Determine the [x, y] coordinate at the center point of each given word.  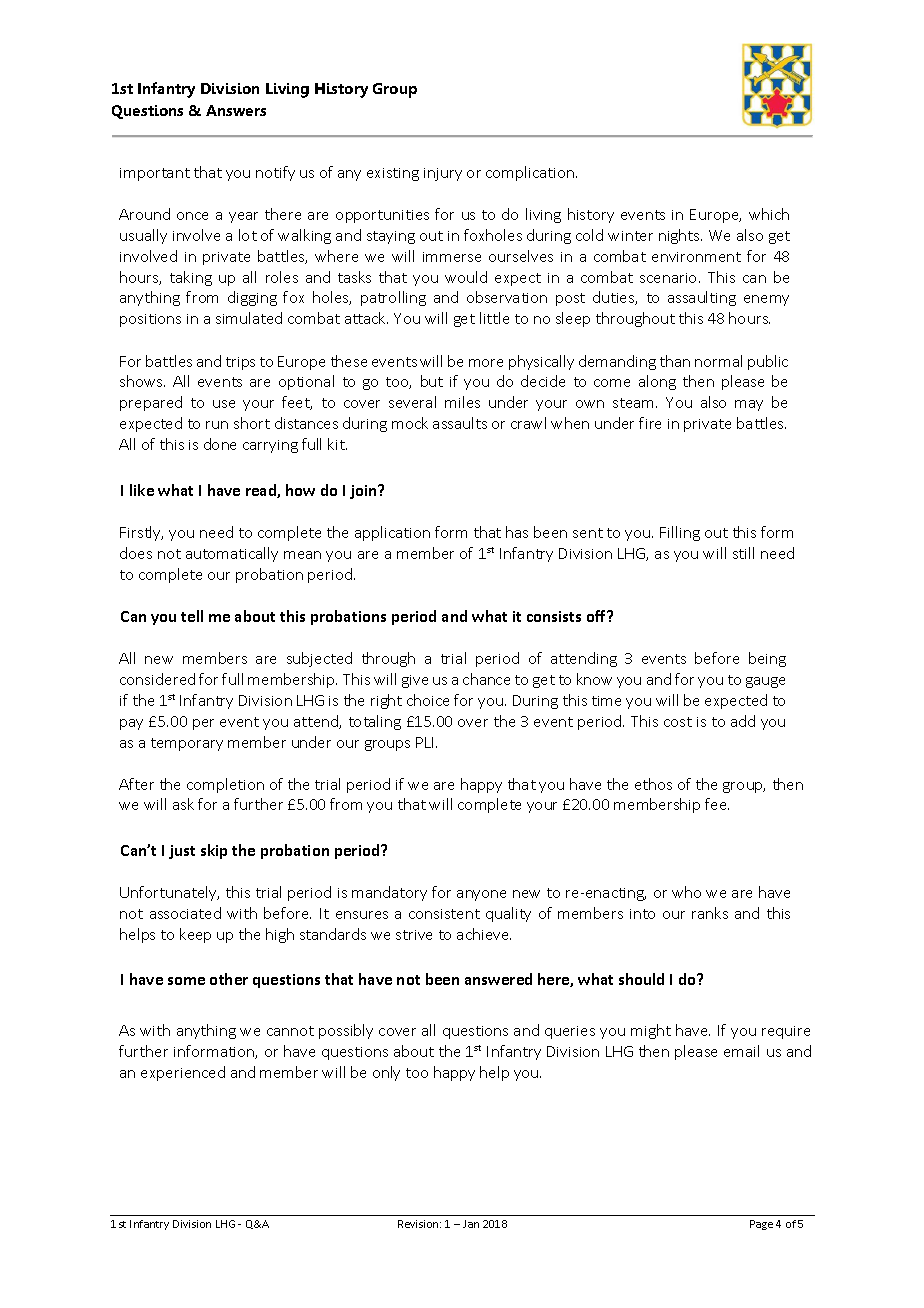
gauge [765, 682]
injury [443, 174]
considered [157, 679]
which [769, 214]
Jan [471, 1224]
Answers [236, 110]
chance [486, 679]
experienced [183, 1073]
